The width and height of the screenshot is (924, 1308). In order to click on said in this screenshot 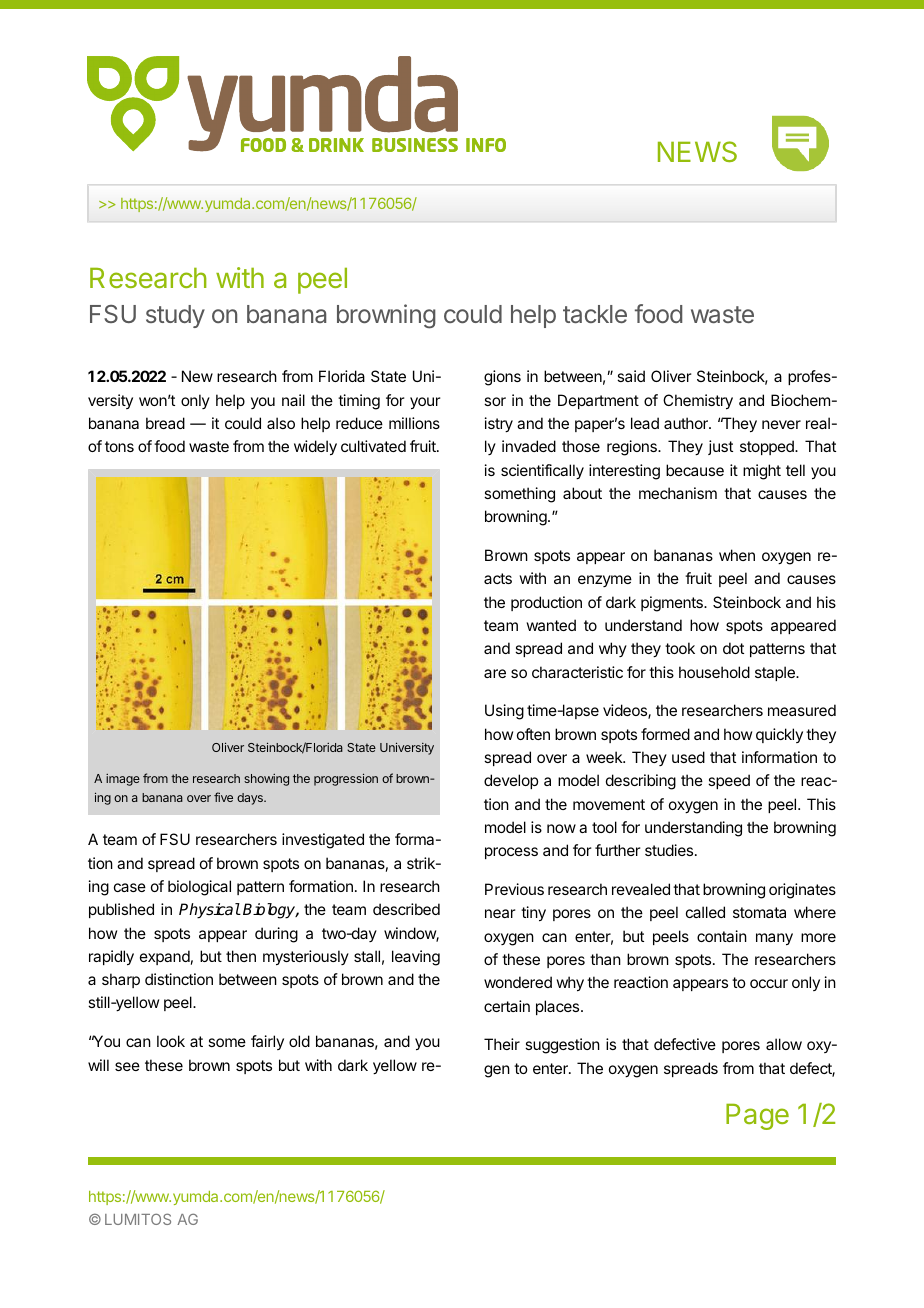, I will do `click(631, 376)`.
